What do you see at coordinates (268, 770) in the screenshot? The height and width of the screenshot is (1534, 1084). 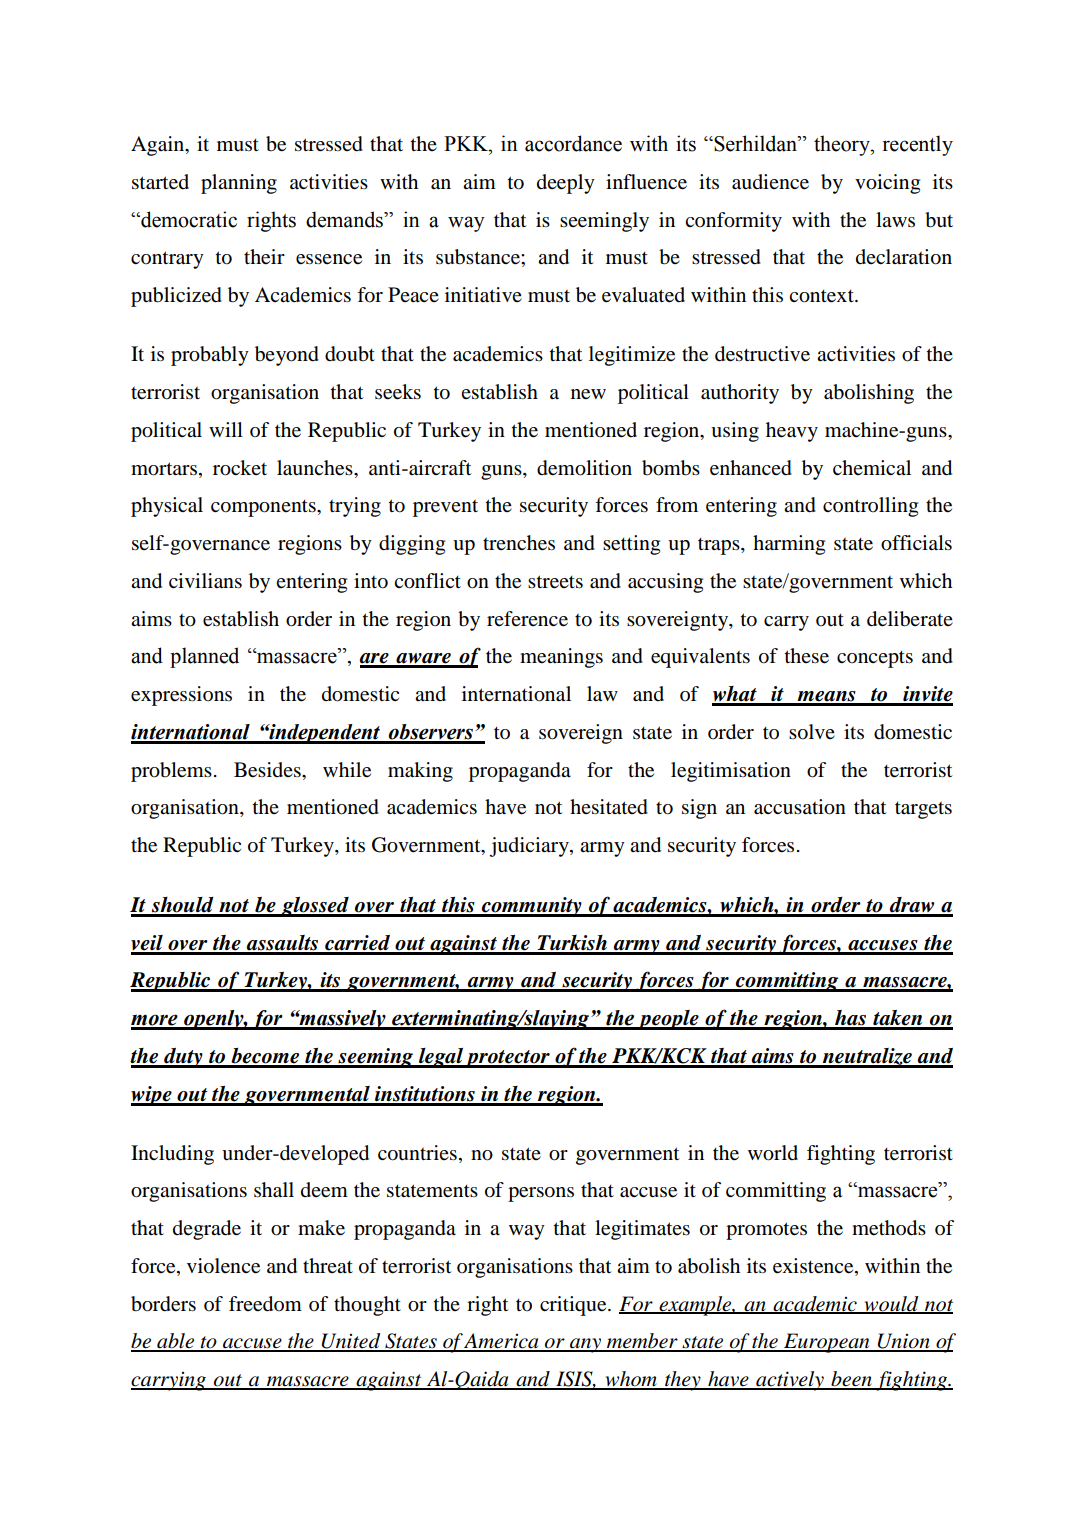 I see `Besides` at bounding box center [268, 770].
